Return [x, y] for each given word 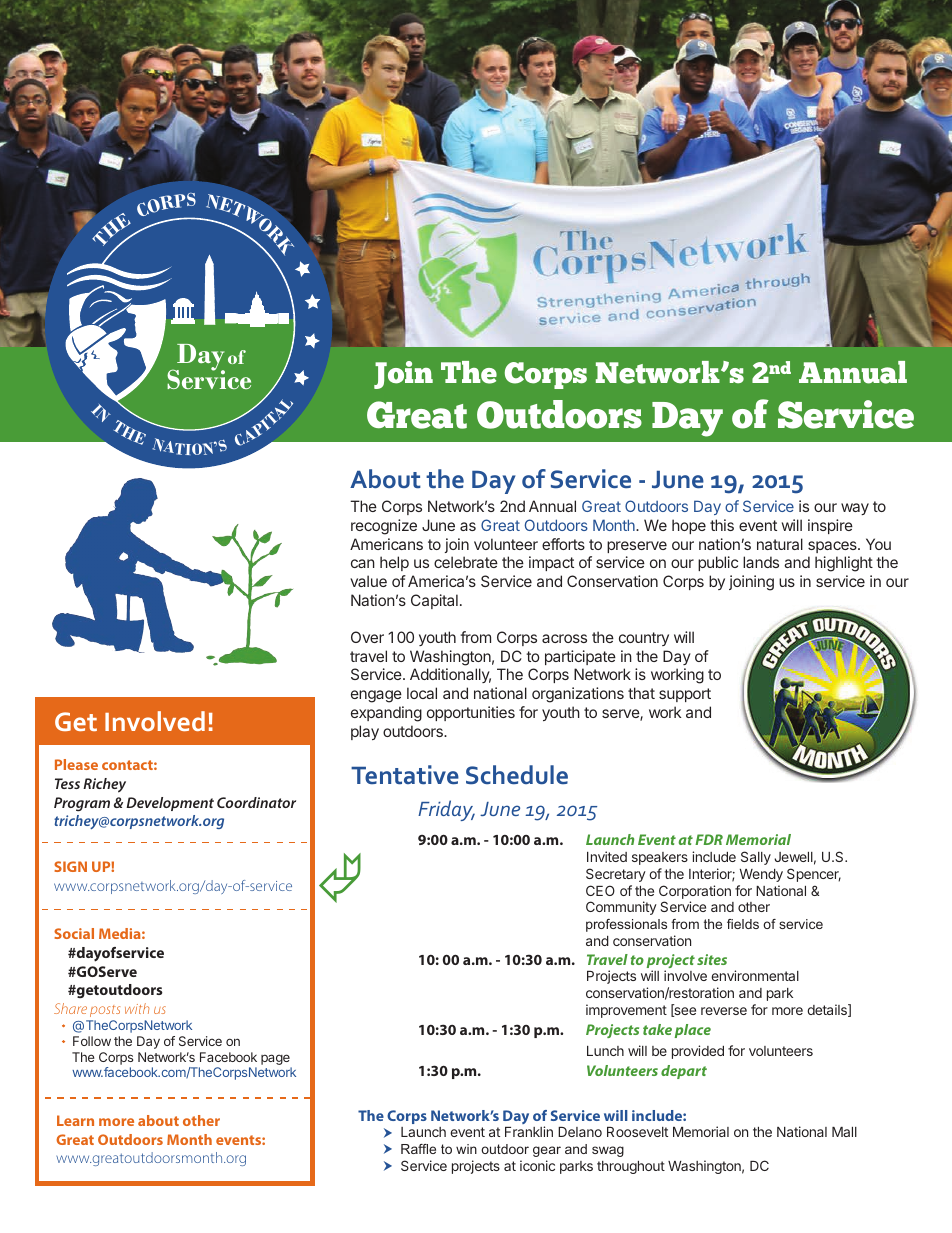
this [722, 525]
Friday [446, 810]
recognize [384, 527]
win [466, 1149]
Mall [844, 1132]
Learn [75, 1120]
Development [170, 804]
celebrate [466, 562]
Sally [756, 858]
